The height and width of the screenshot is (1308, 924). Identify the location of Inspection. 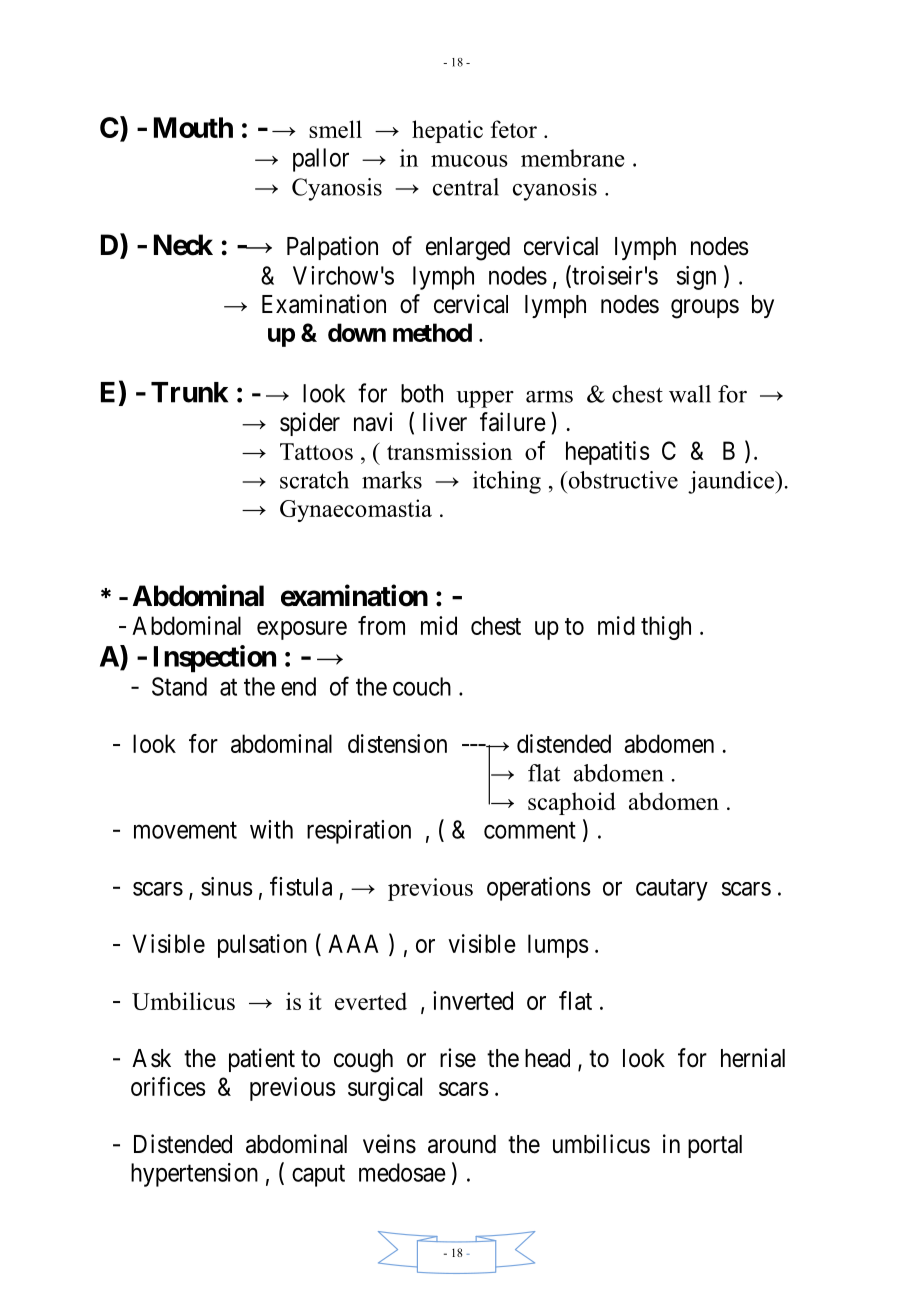
(215, 659).
